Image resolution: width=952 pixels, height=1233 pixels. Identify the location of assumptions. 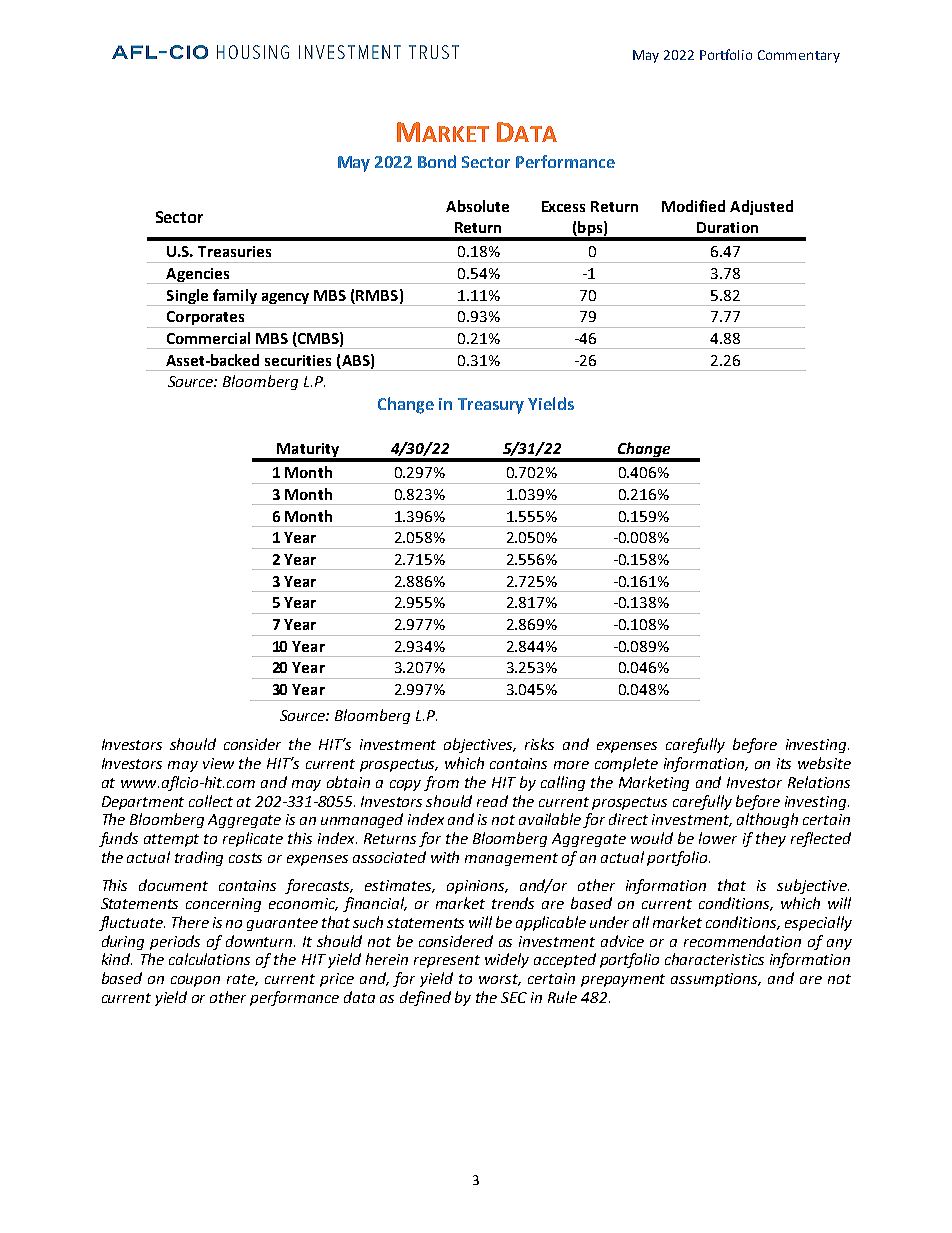
(716, 980).
